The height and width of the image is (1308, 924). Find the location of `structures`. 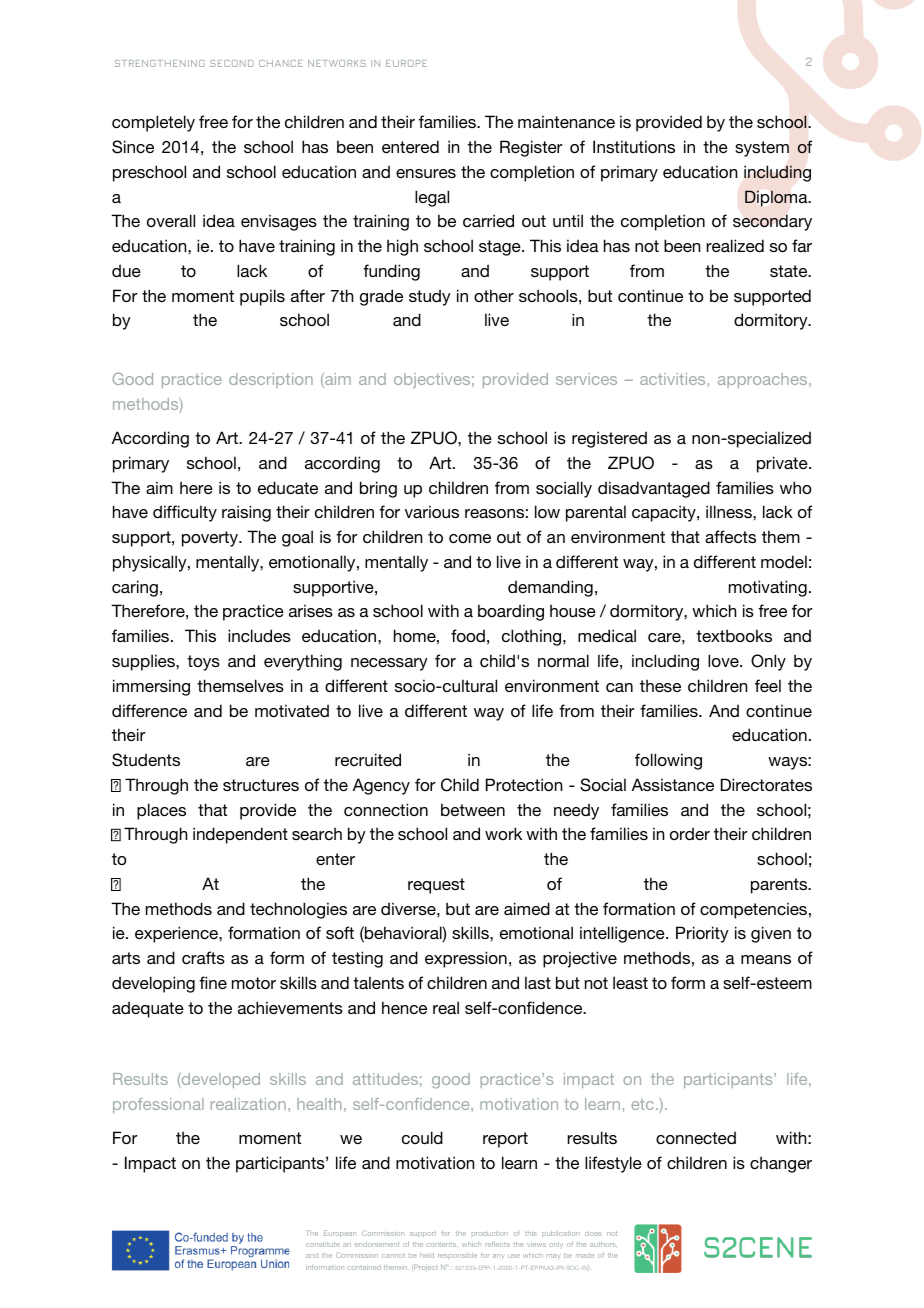

structures is located at coordinates (261, 785).
